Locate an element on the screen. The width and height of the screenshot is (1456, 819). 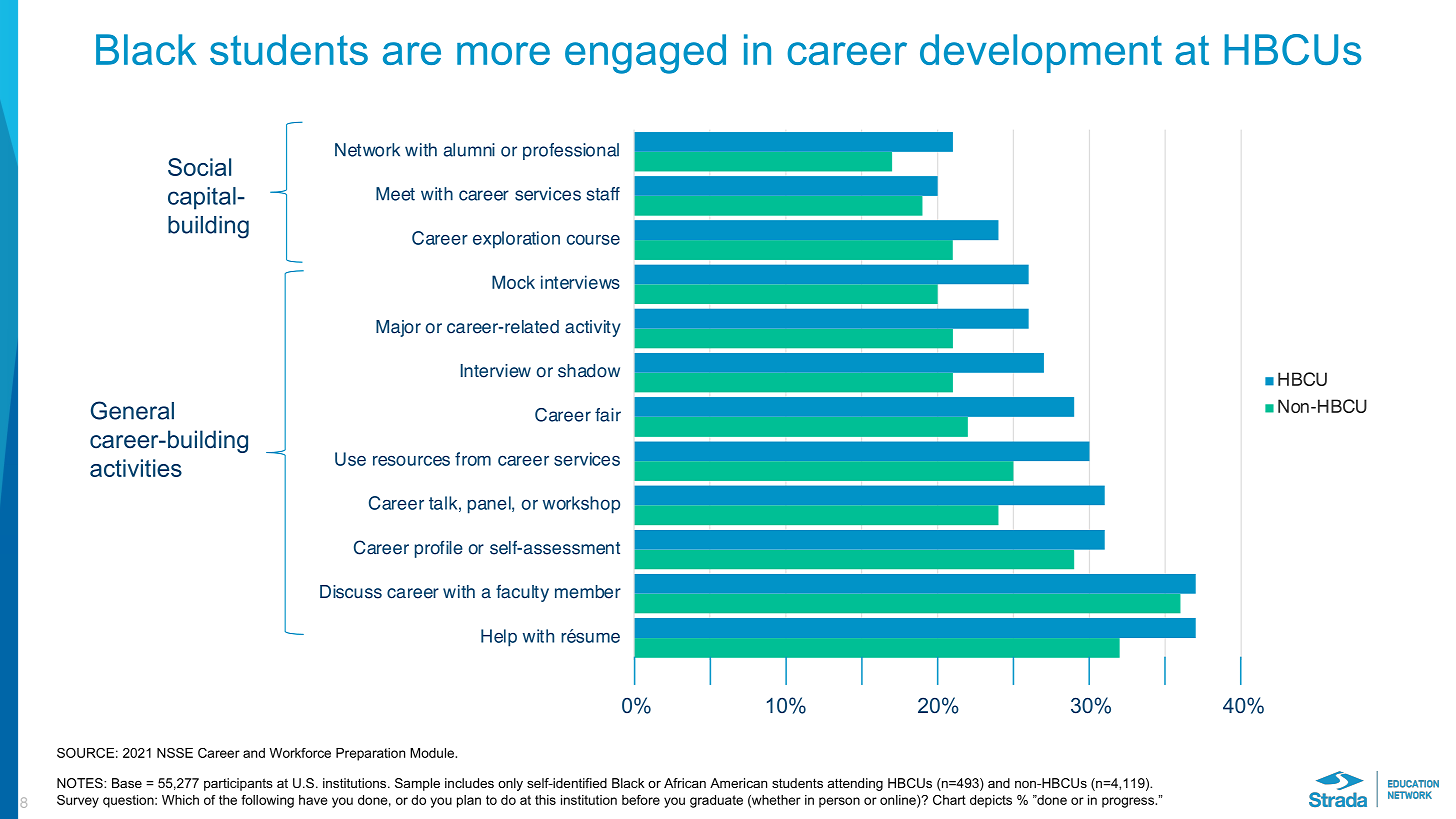
member is located at coordinates (588, 592).
